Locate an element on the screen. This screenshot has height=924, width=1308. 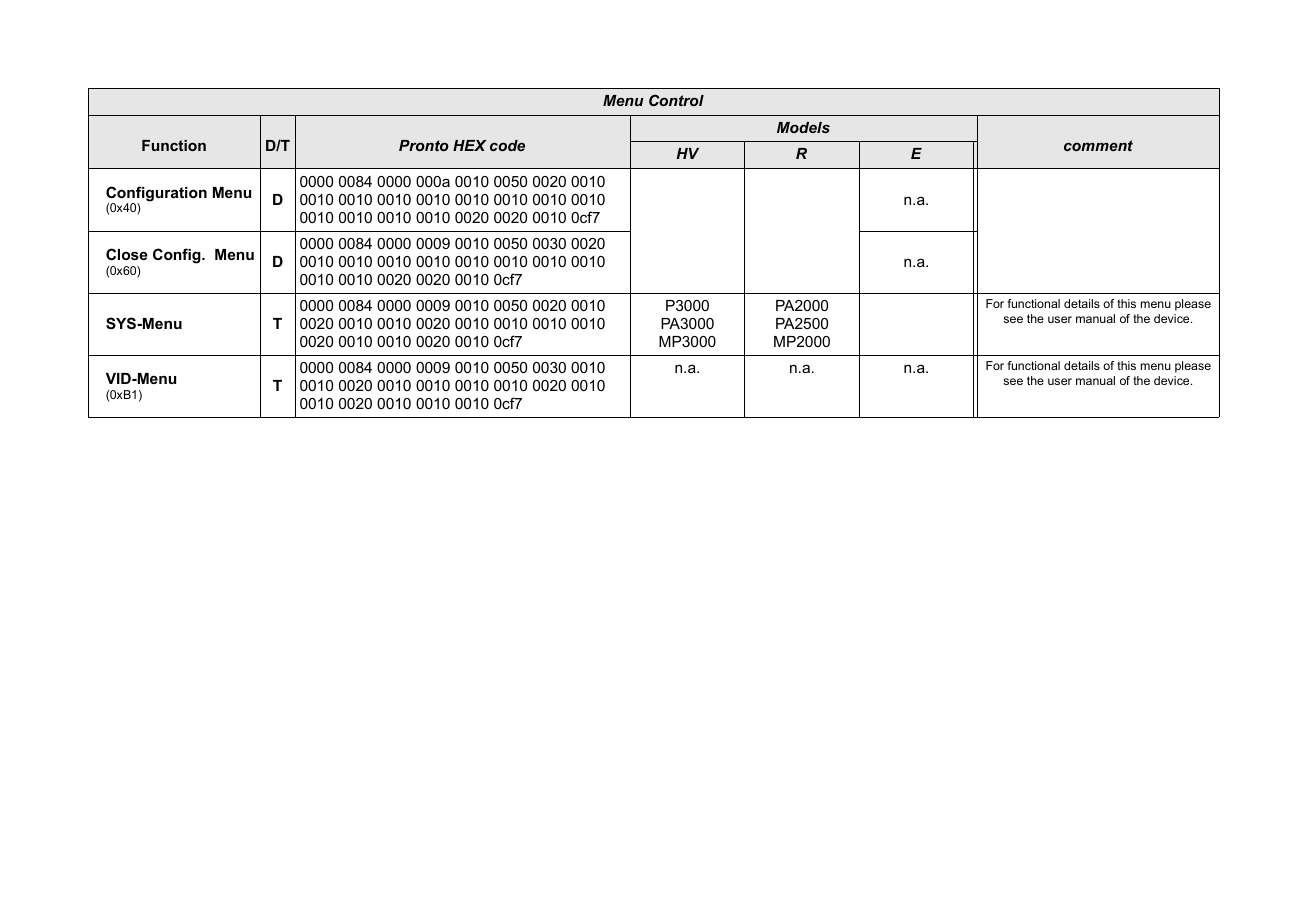
Models is located at coordinates (803, 127).
